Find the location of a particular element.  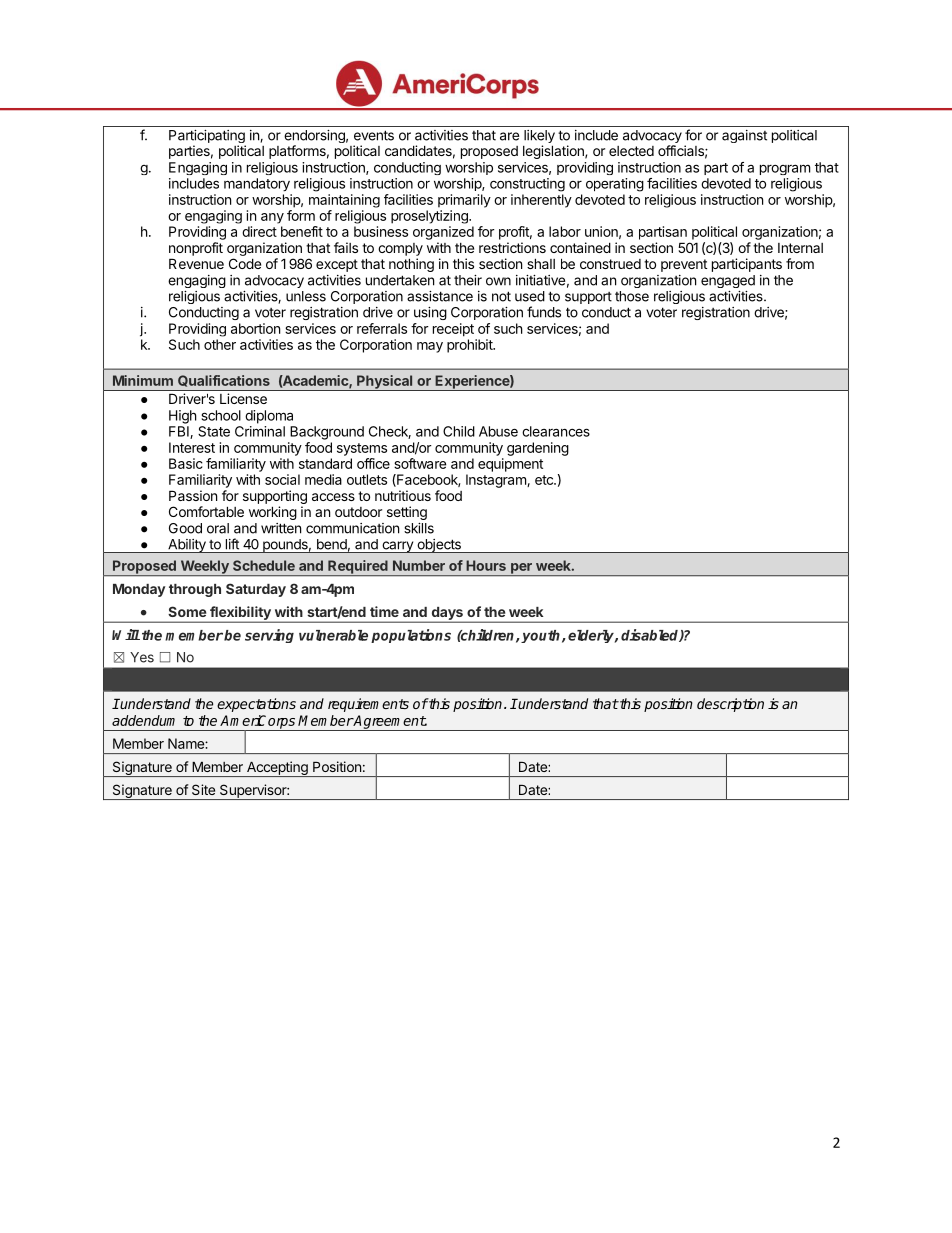

Site is located at coordinates (203, 789).
